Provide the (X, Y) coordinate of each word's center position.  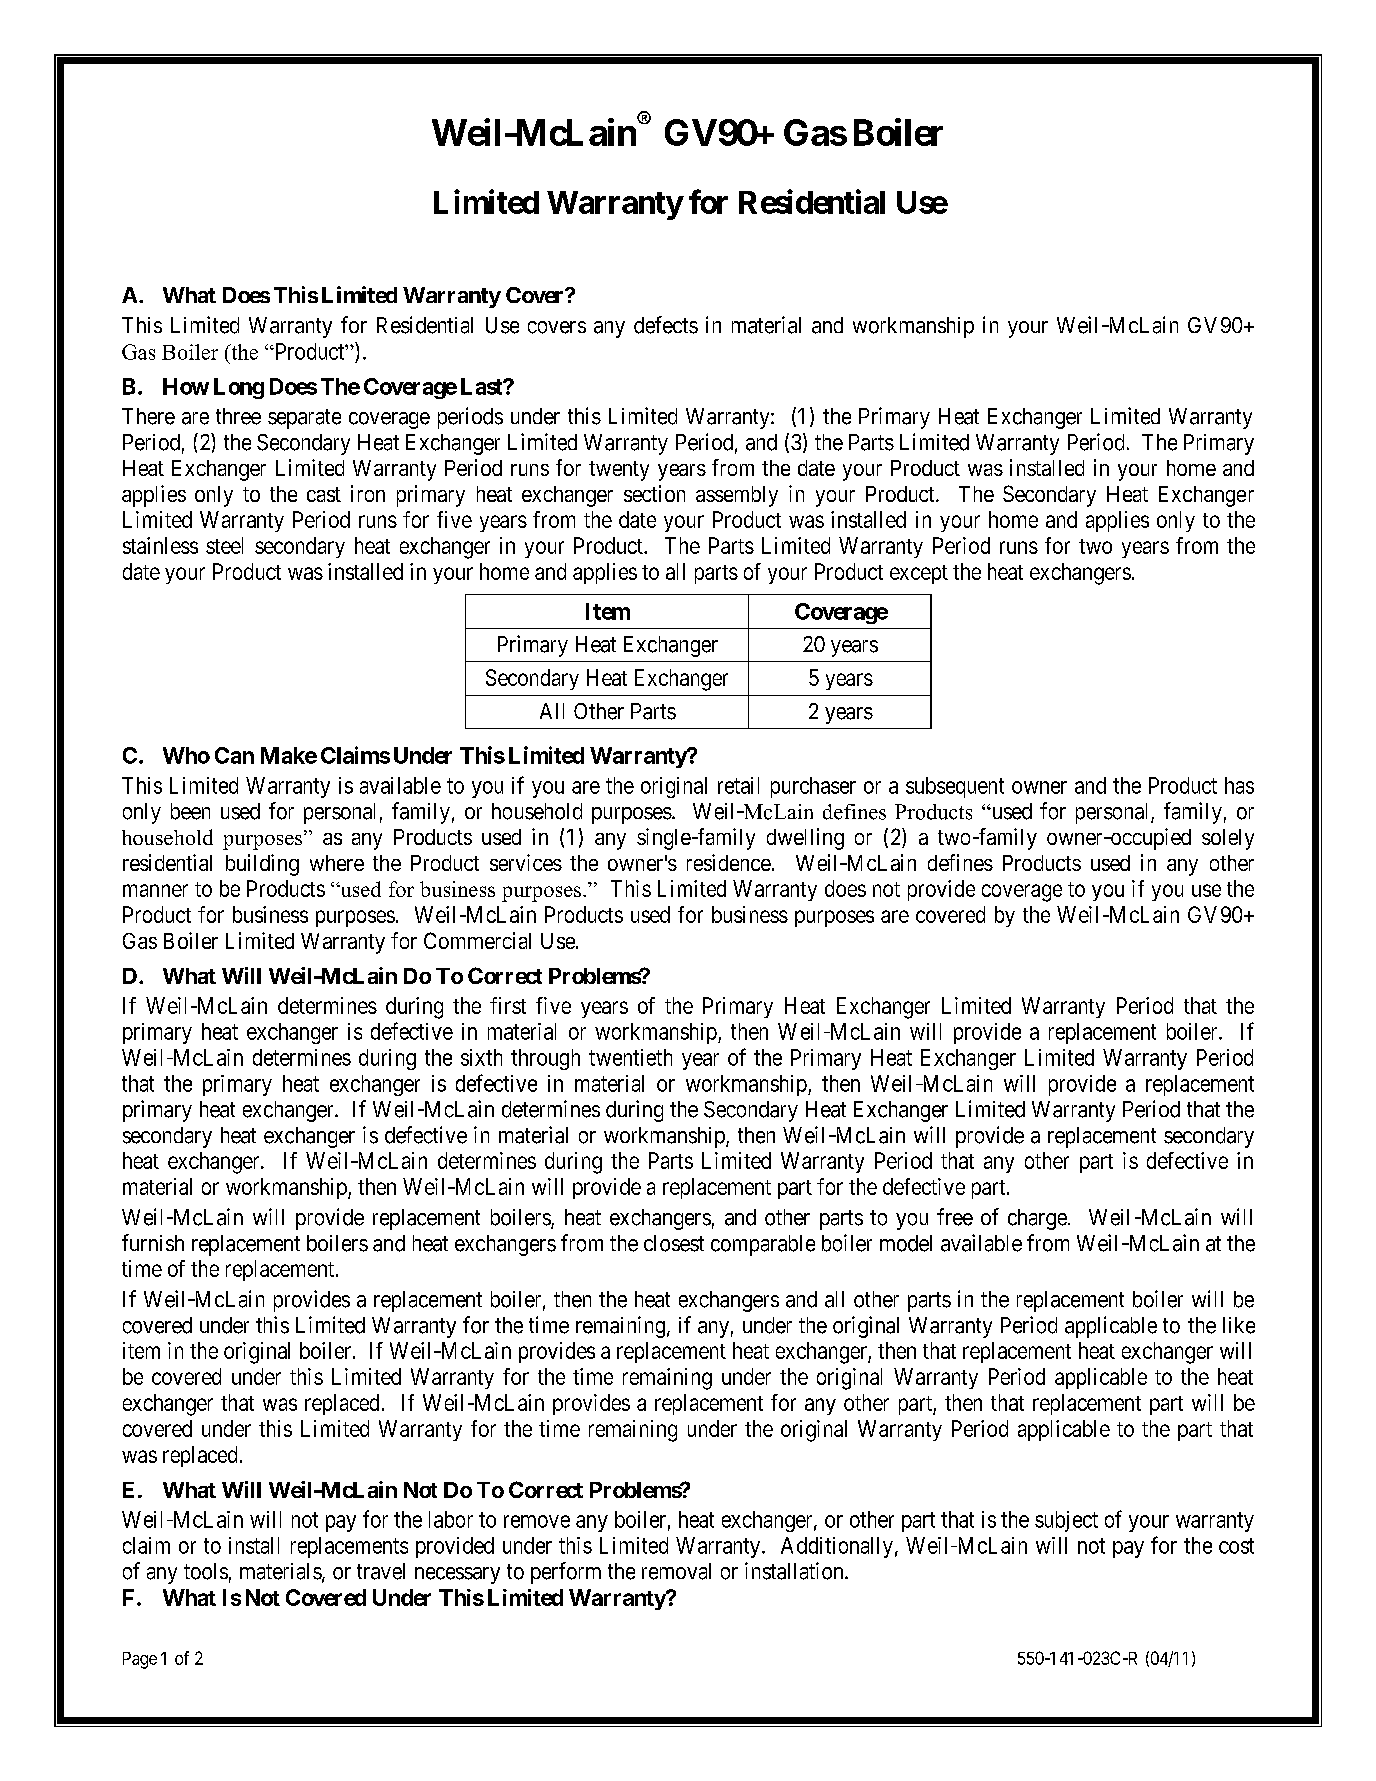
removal (676, 1571)
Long (239, 388)
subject (1066, 1521)
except (919, 574)
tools (206, 1571)
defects (666, 325)
